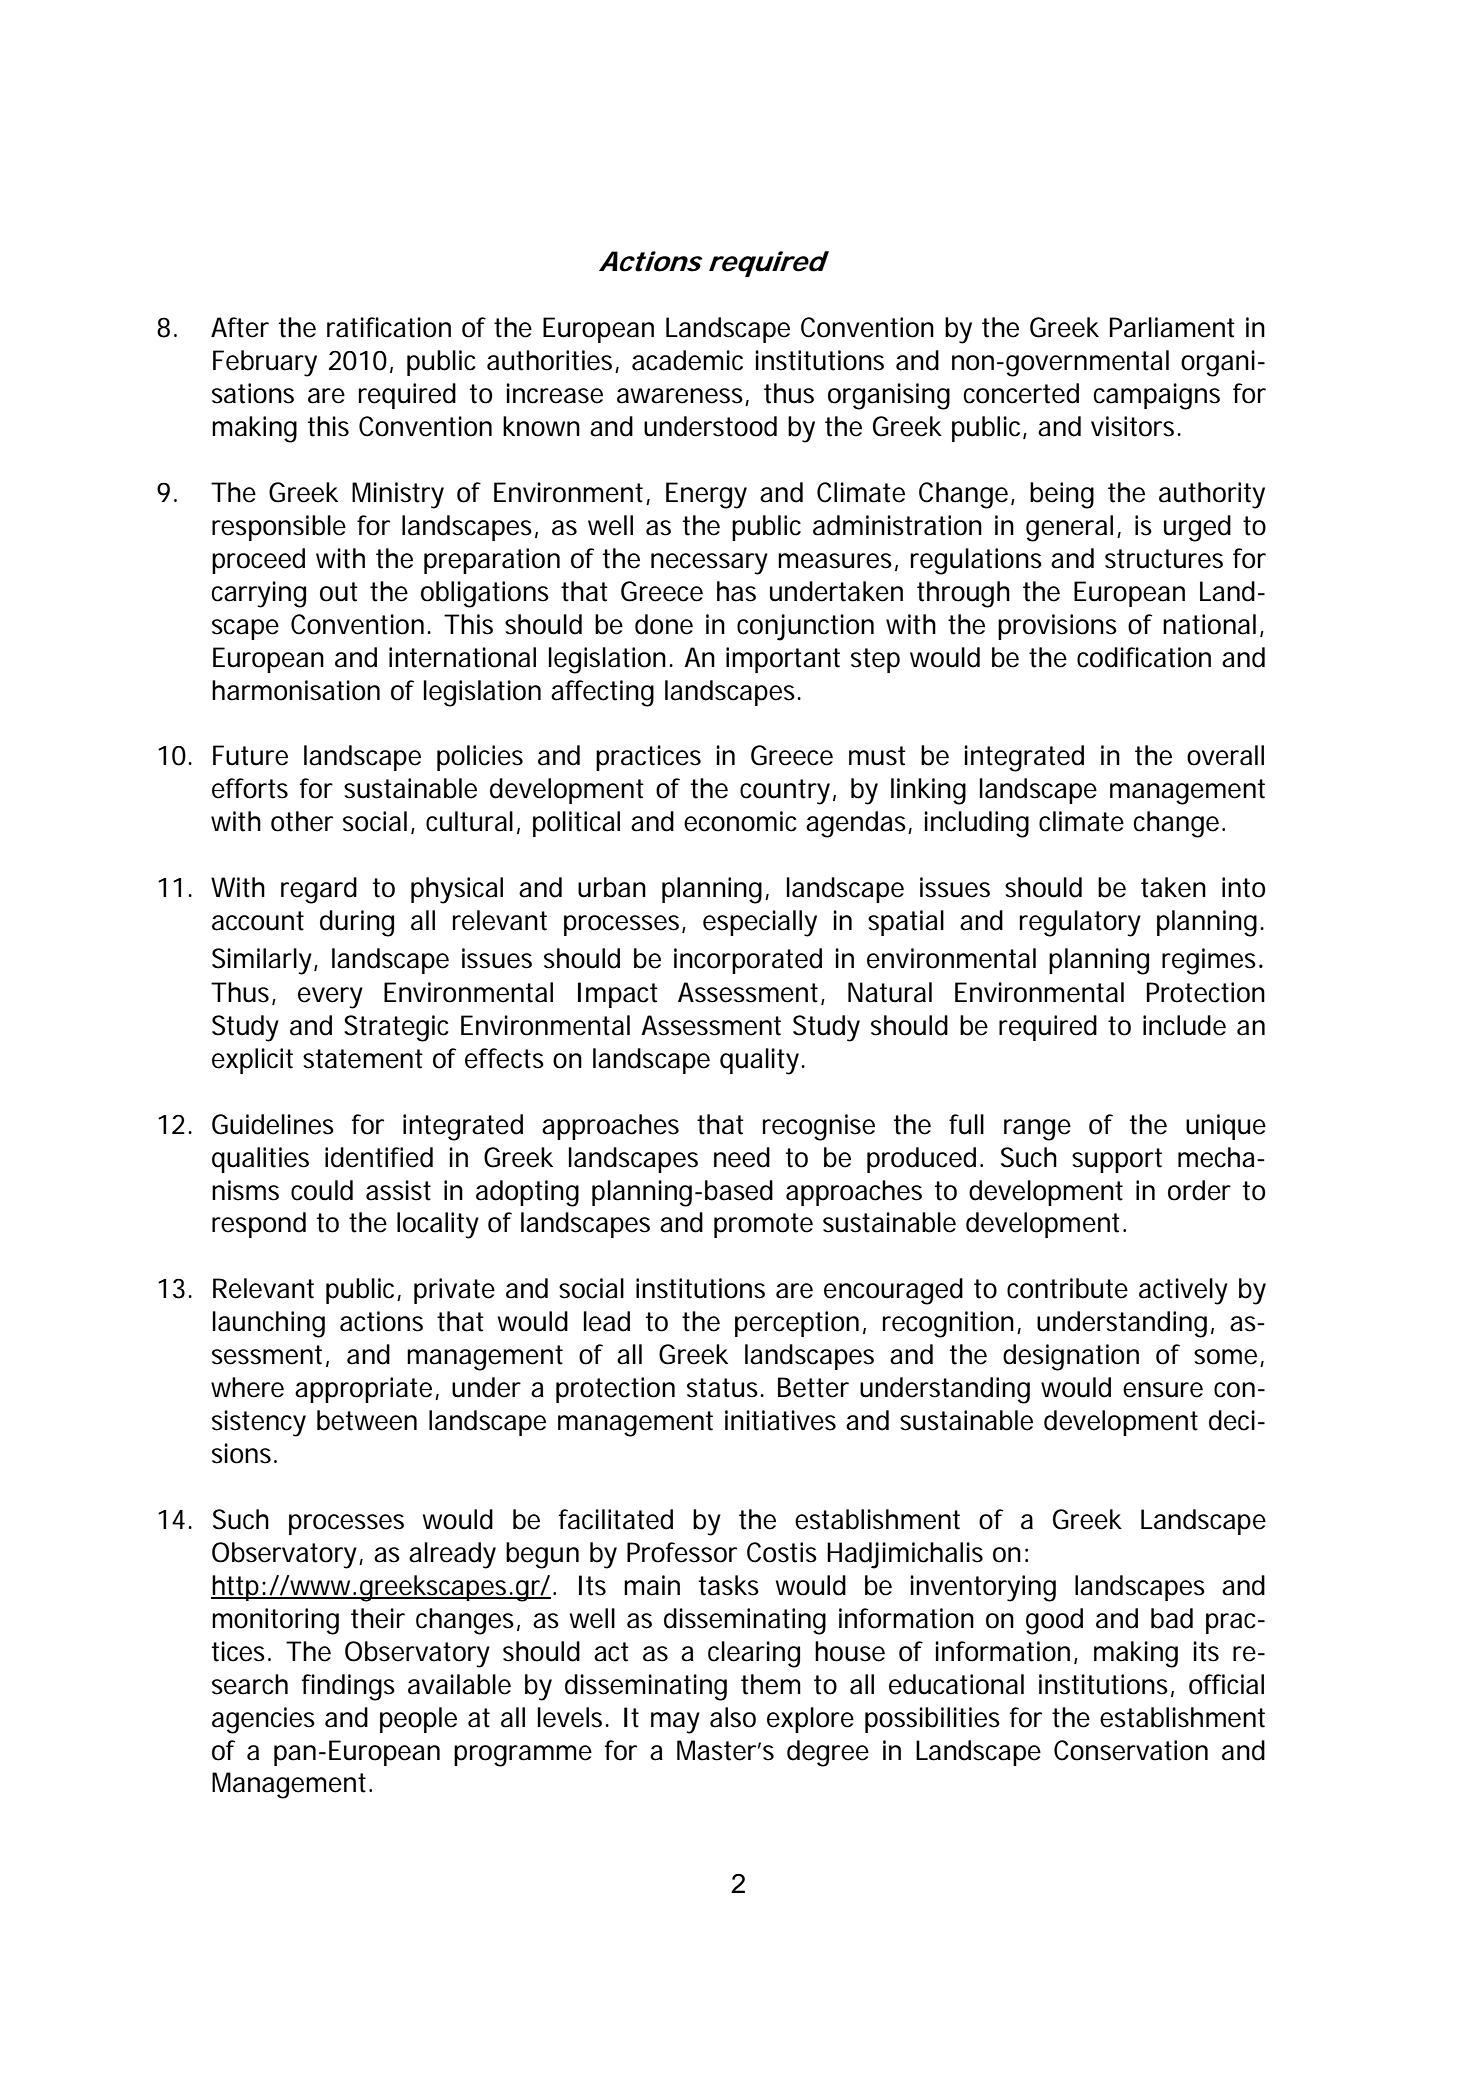 The width and height of the image is (1477, 2089). Describe the element at coordinates (733, 1717) in the image. I see `also` at that location.
